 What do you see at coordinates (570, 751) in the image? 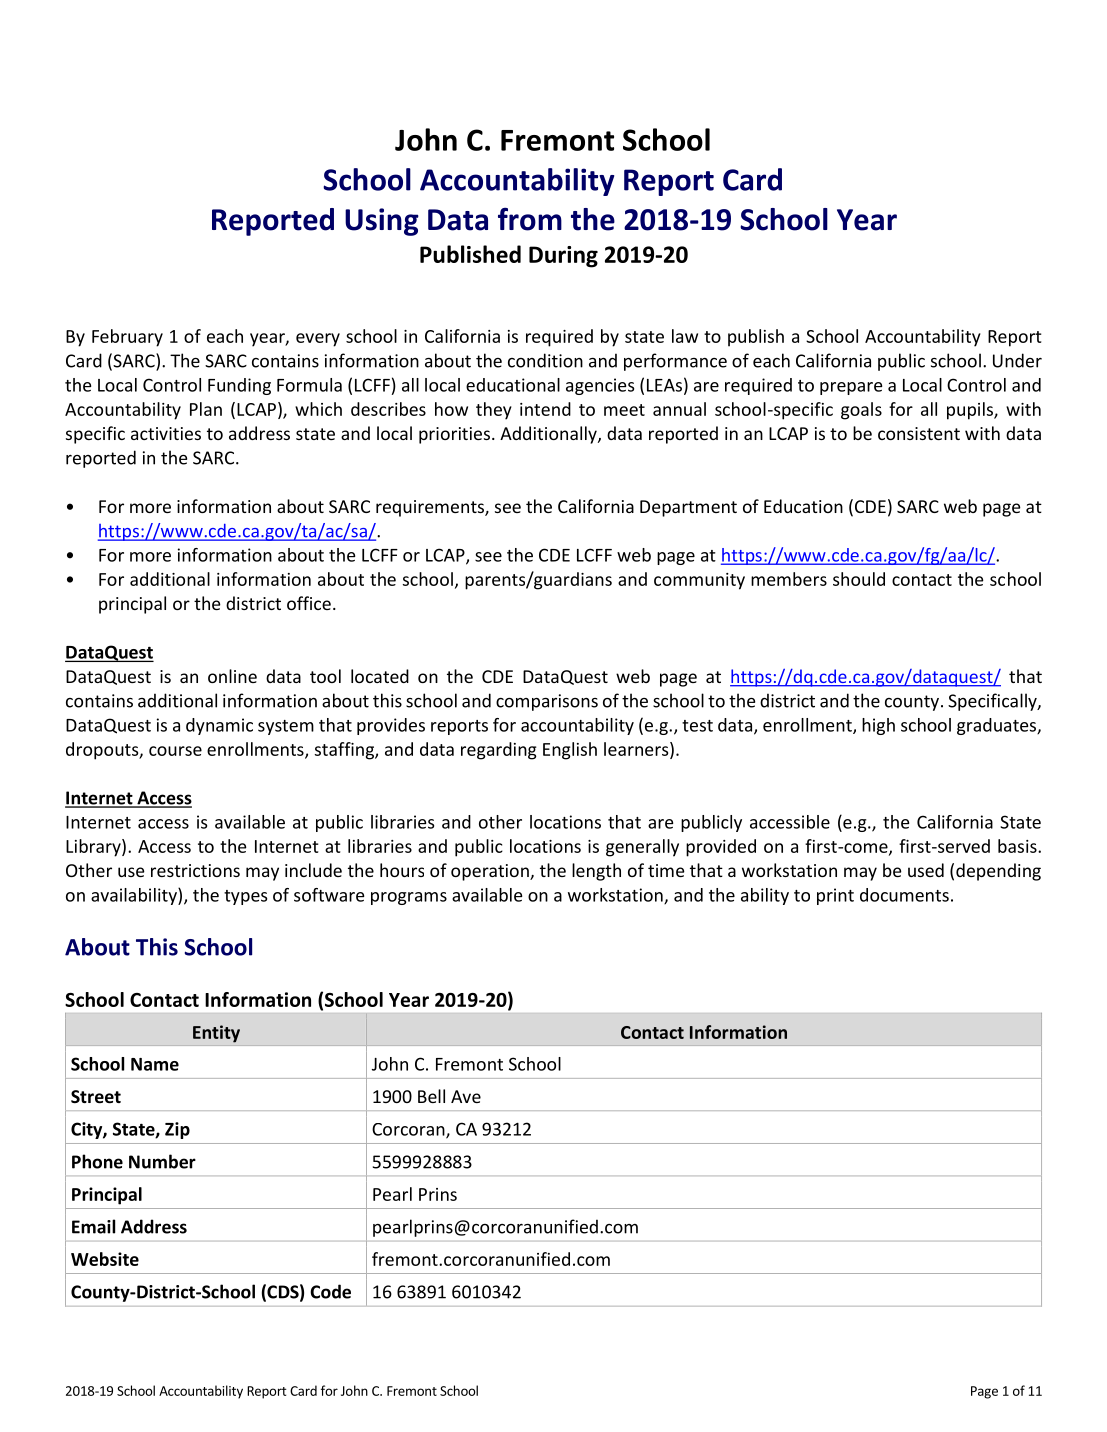
I see `English` at bounding box center [570, 751].
